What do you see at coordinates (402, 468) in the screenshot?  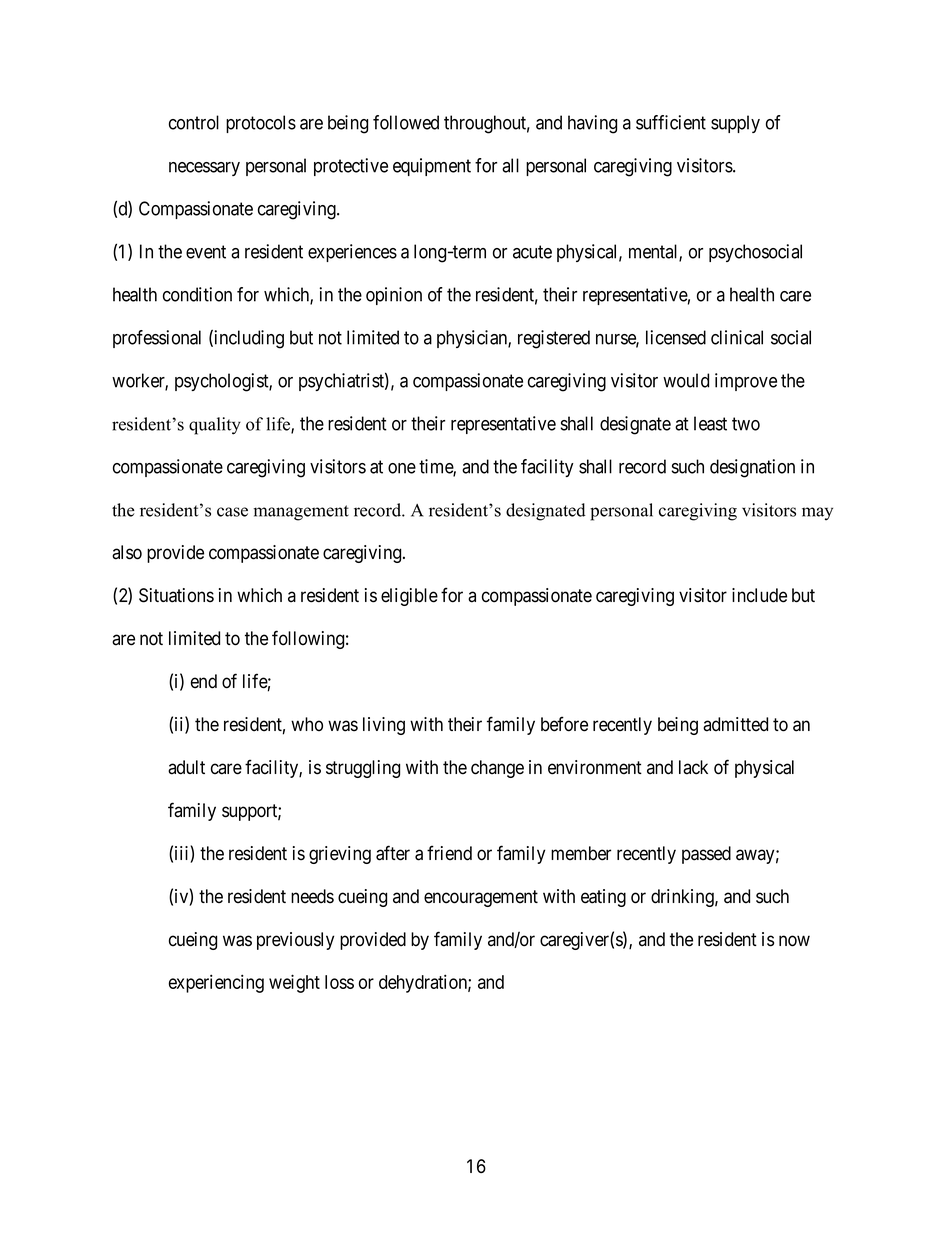 I see `one` at bounding box center [402, 468].
